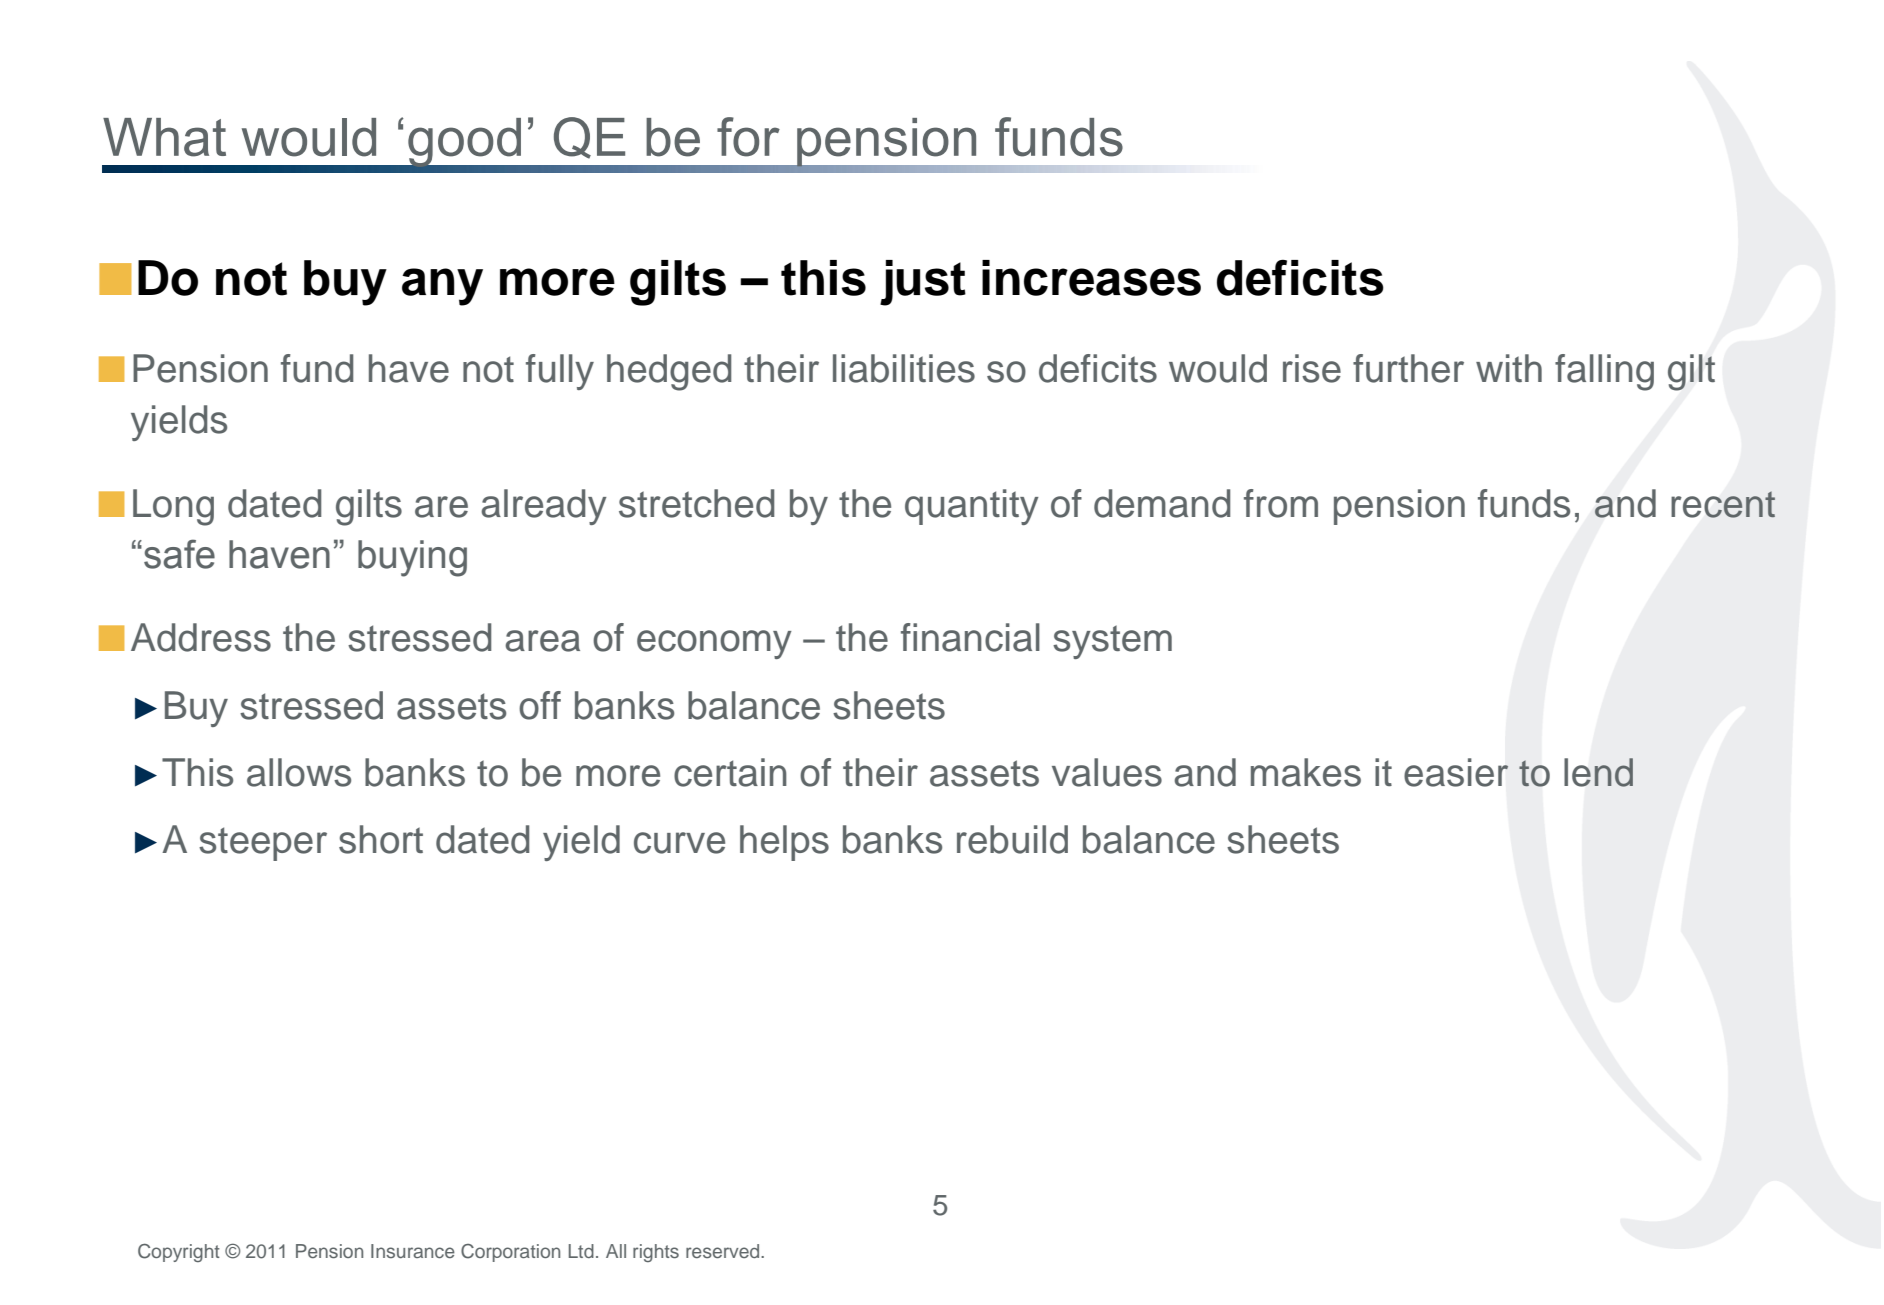  Describe the element at coordinates (1091, 278) in the screenshot. I see `increases` at that location.
